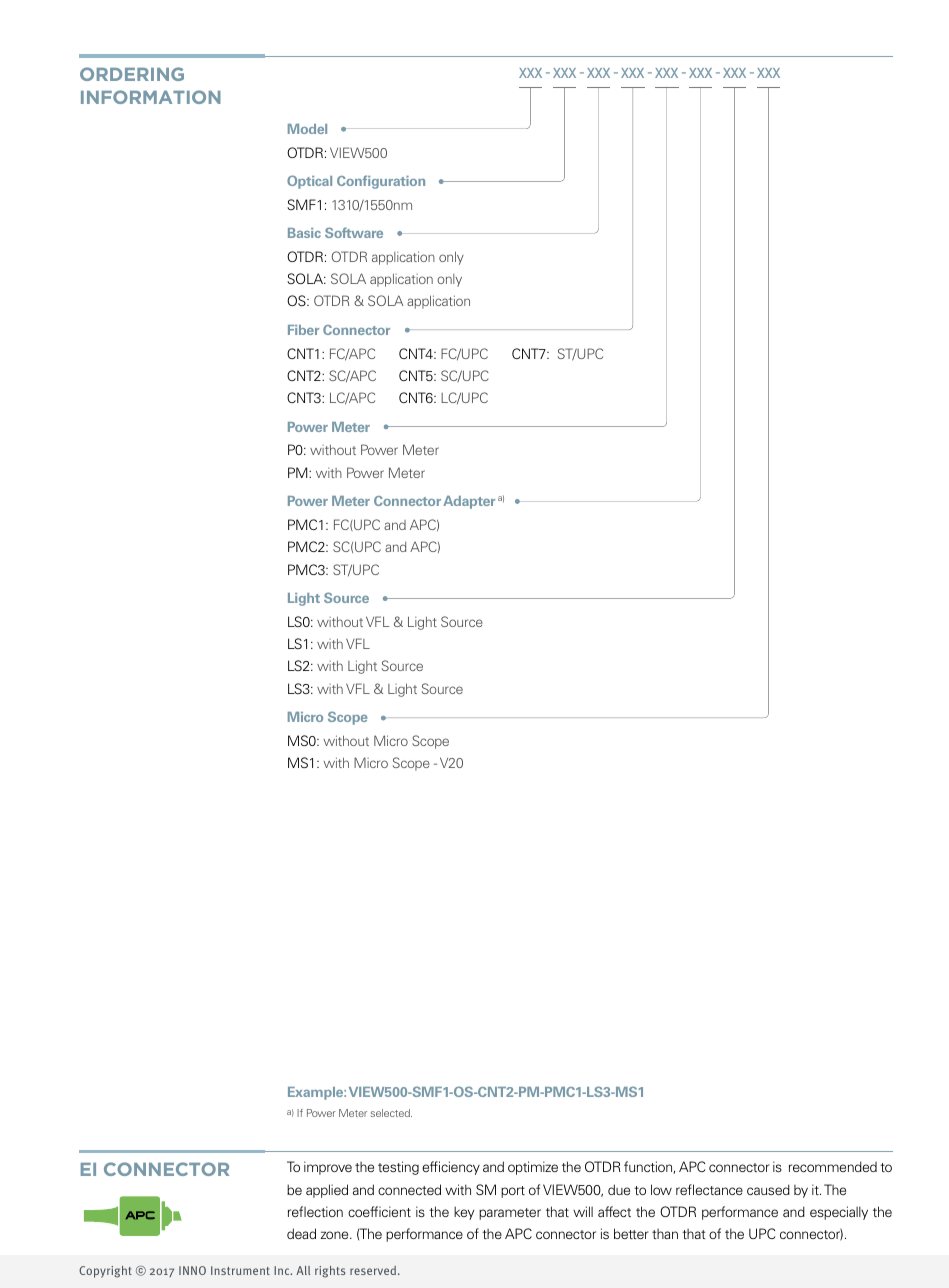 This screenshot has height=1288, width=949. What do you see at coordinates (151, 97) in the screenshot?
I see `INFORMATION` at bounding box center [151, 97].
